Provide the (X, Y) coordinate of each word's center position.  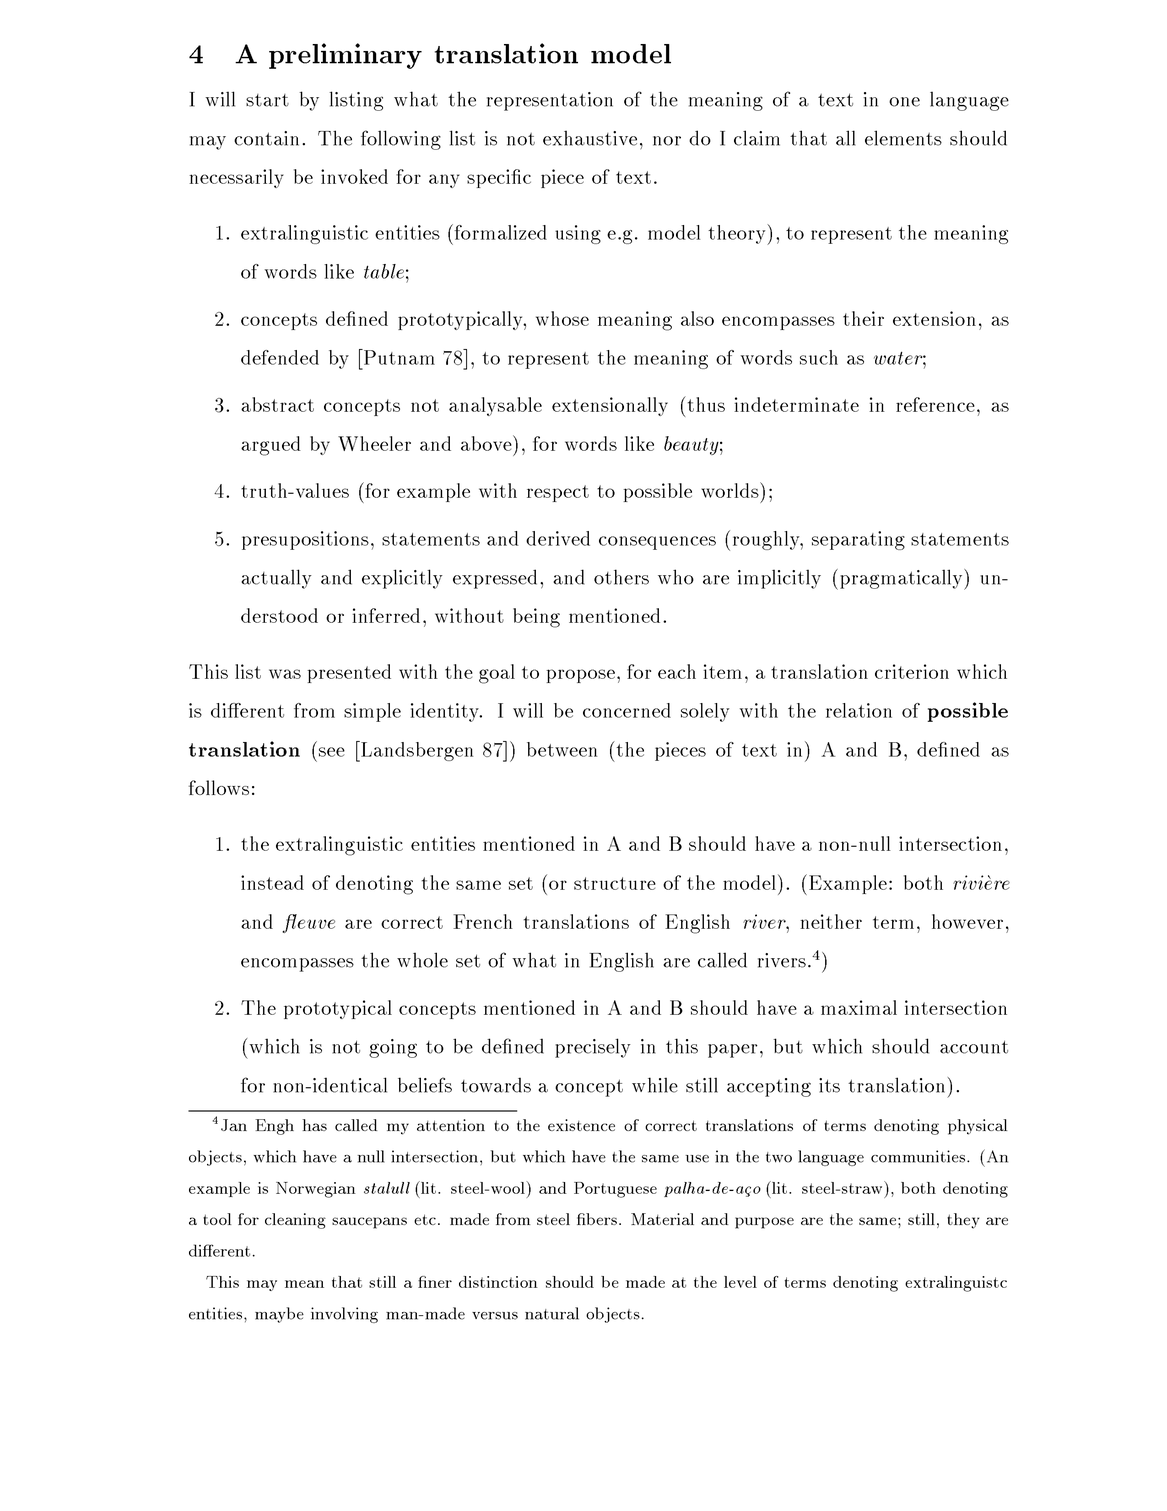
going (393, 1048)
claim (757, 138)
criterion (912, 671)
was (285, 674)
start (267, 100)
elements (903, 138)
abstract (277, 404)
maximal (859, 1007)
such (819, 357)
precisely (593, 1048)
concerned (627, 710)
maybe (279, 1315)
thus (705, 404)
